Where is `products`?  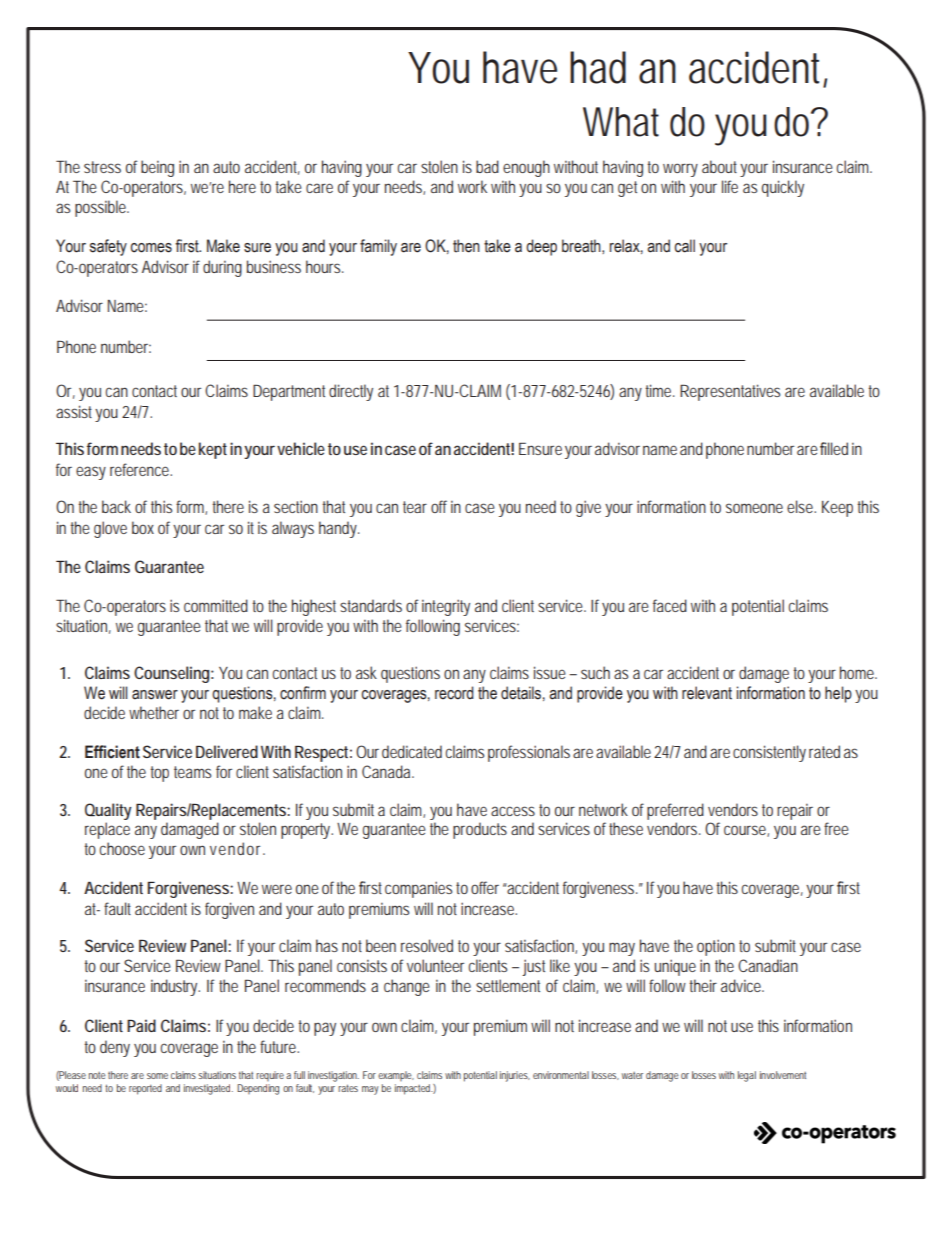
products is located at coordinates (480, 830).
